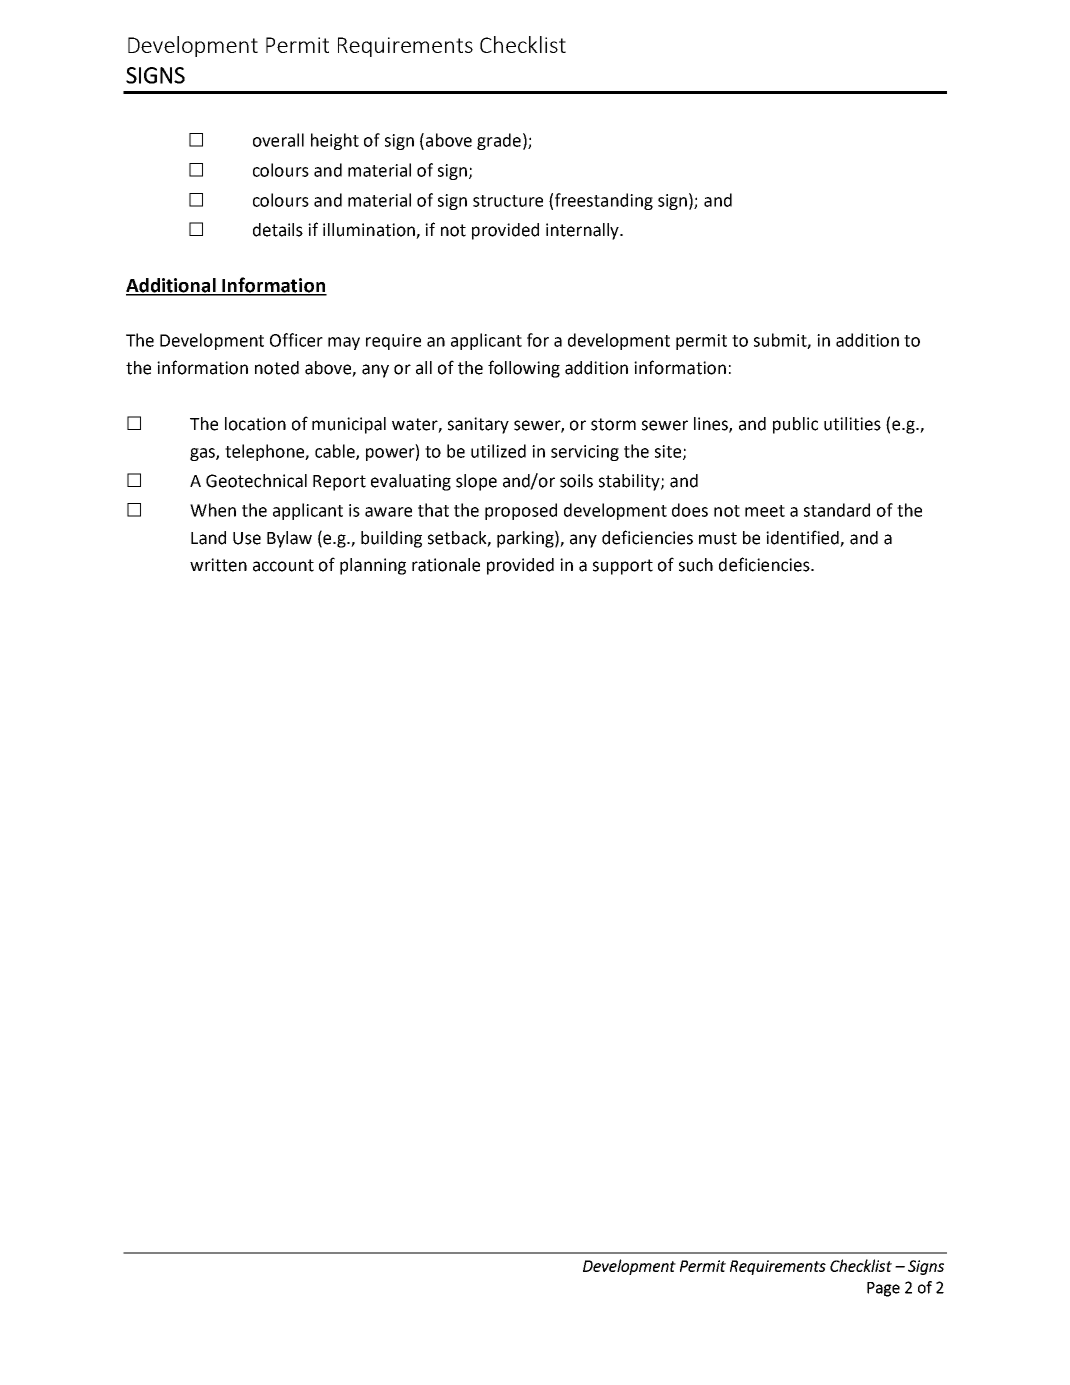 This document has height=1385, width=1070. What do you see at coordinates (696, 565) in the document?
I see `such` at bounding box center [696, 565].
